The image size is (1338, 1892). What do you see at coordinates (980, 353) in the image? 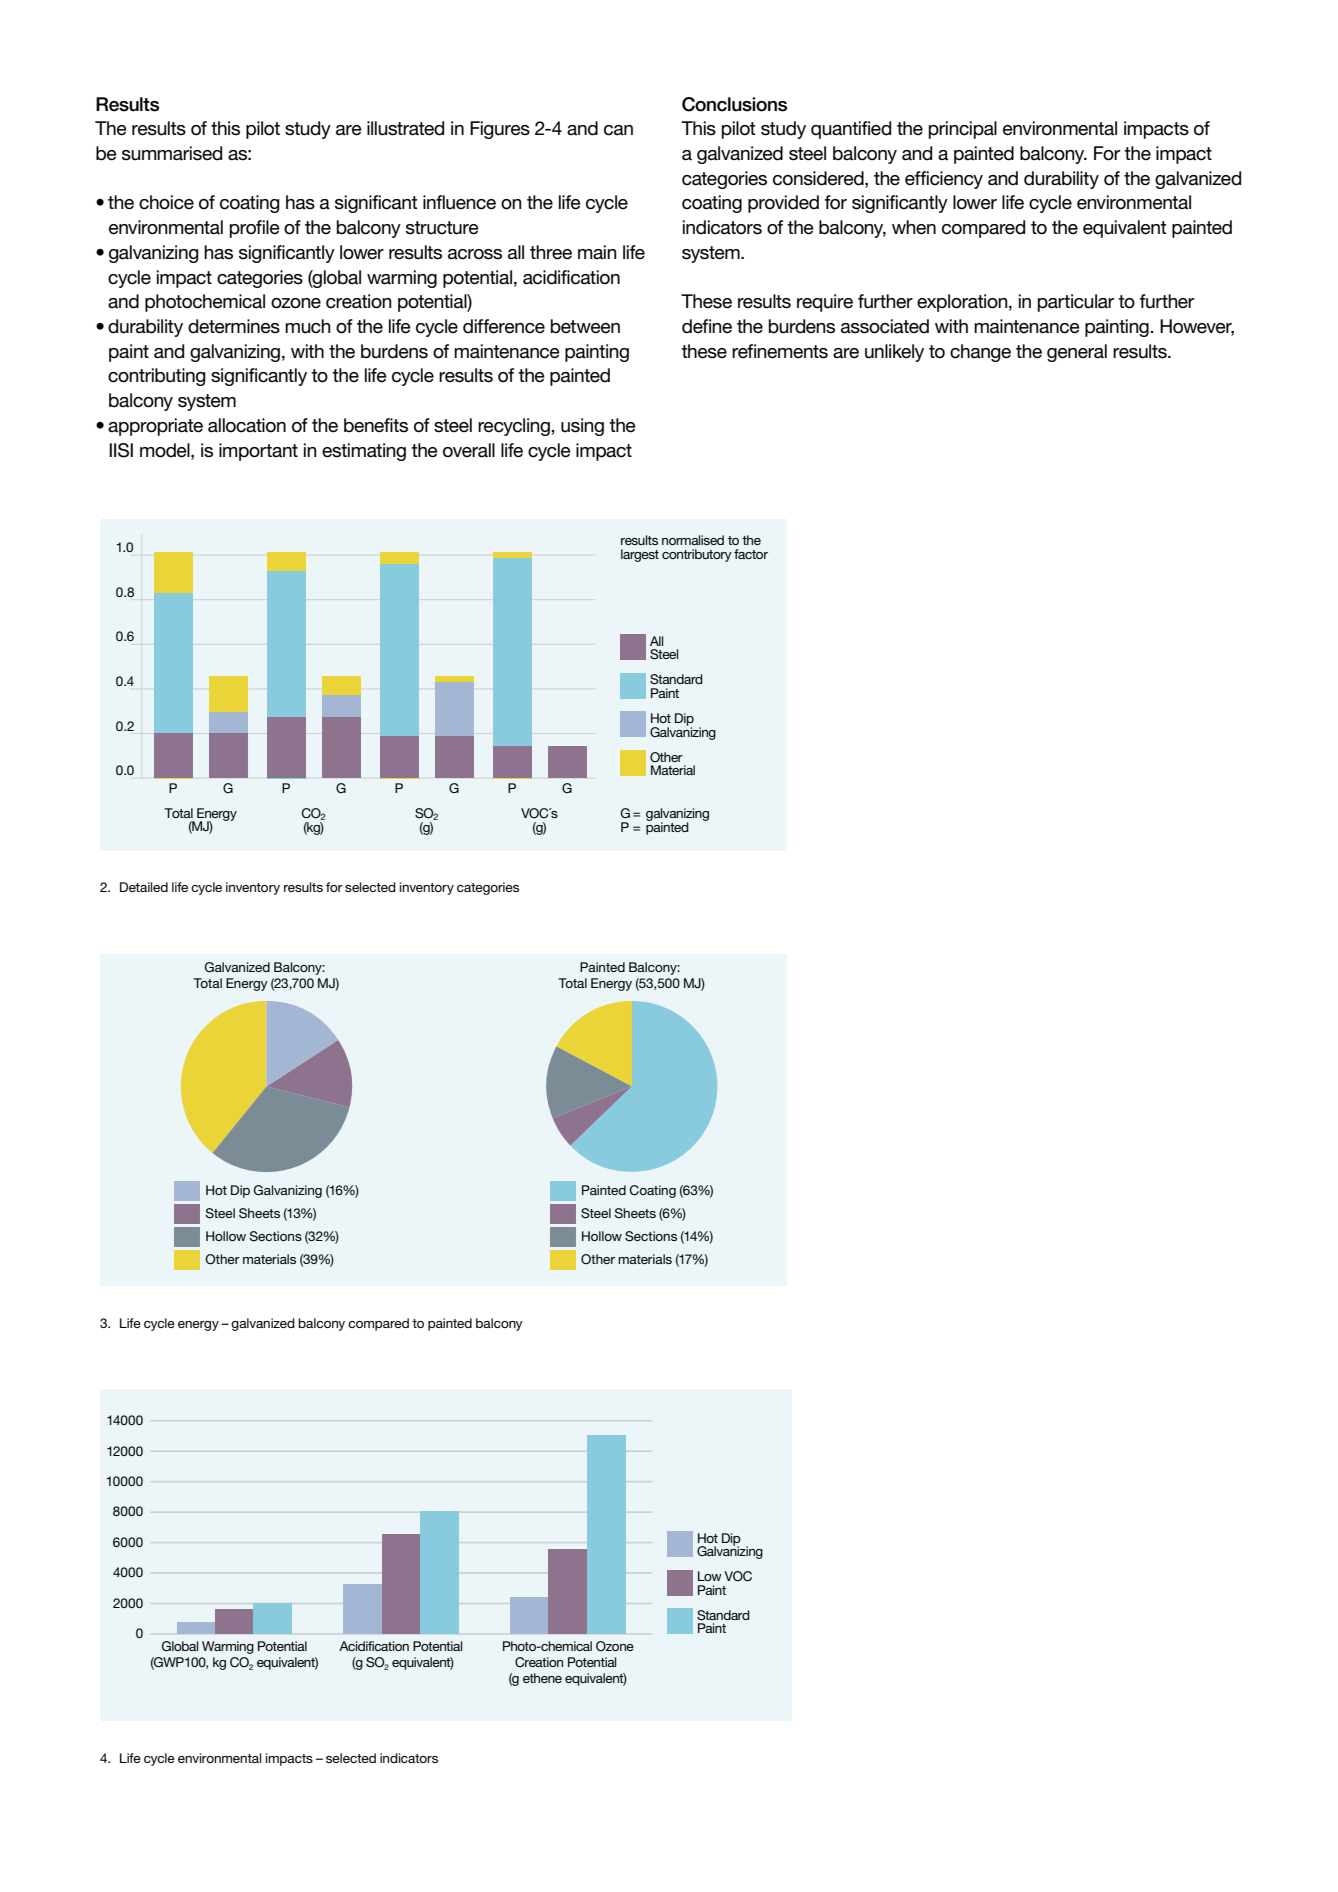
I see `change` at bounding box center [980, 353].
